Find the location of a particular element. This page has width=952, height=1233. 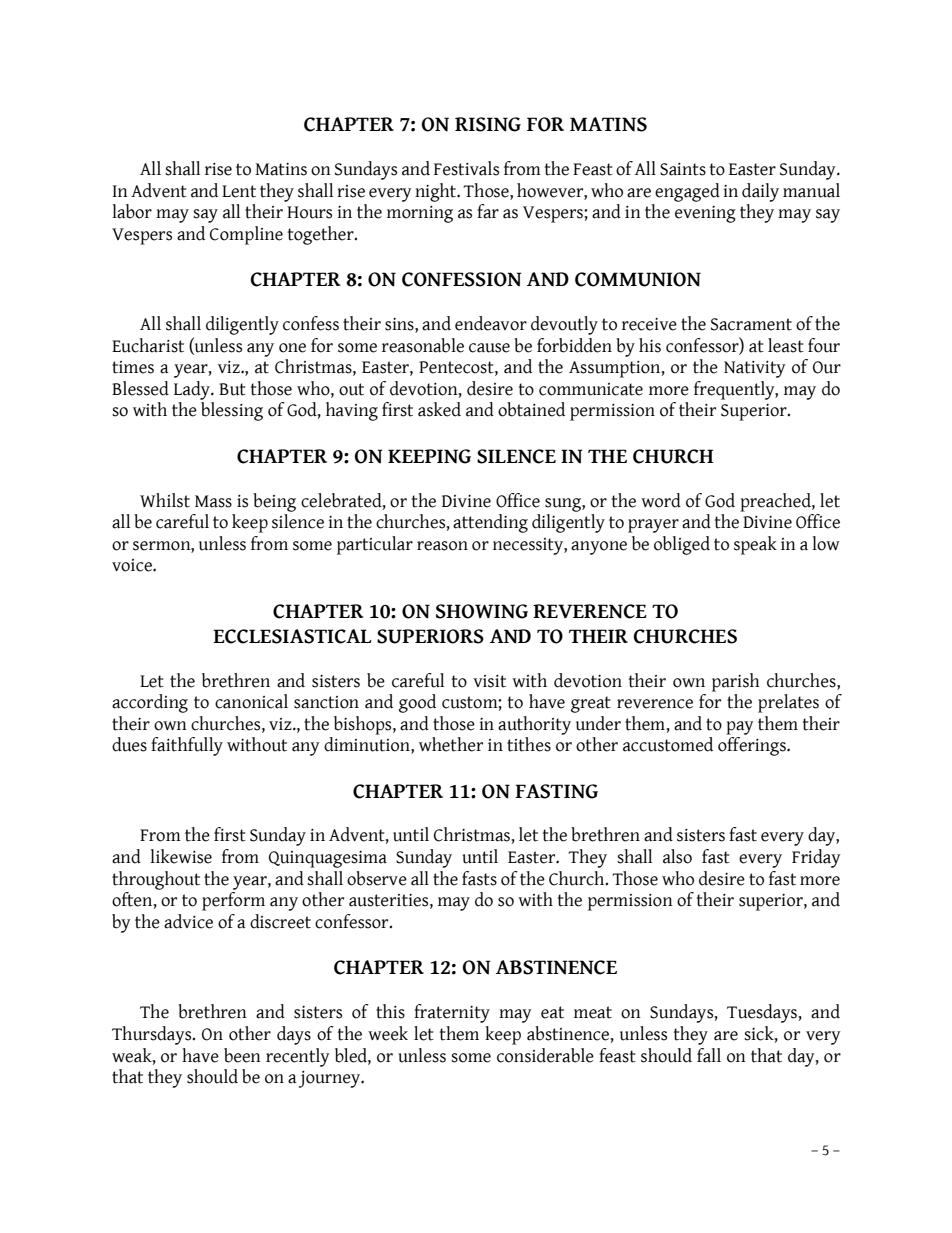

Nativity is located at coordinates (754, 369).
